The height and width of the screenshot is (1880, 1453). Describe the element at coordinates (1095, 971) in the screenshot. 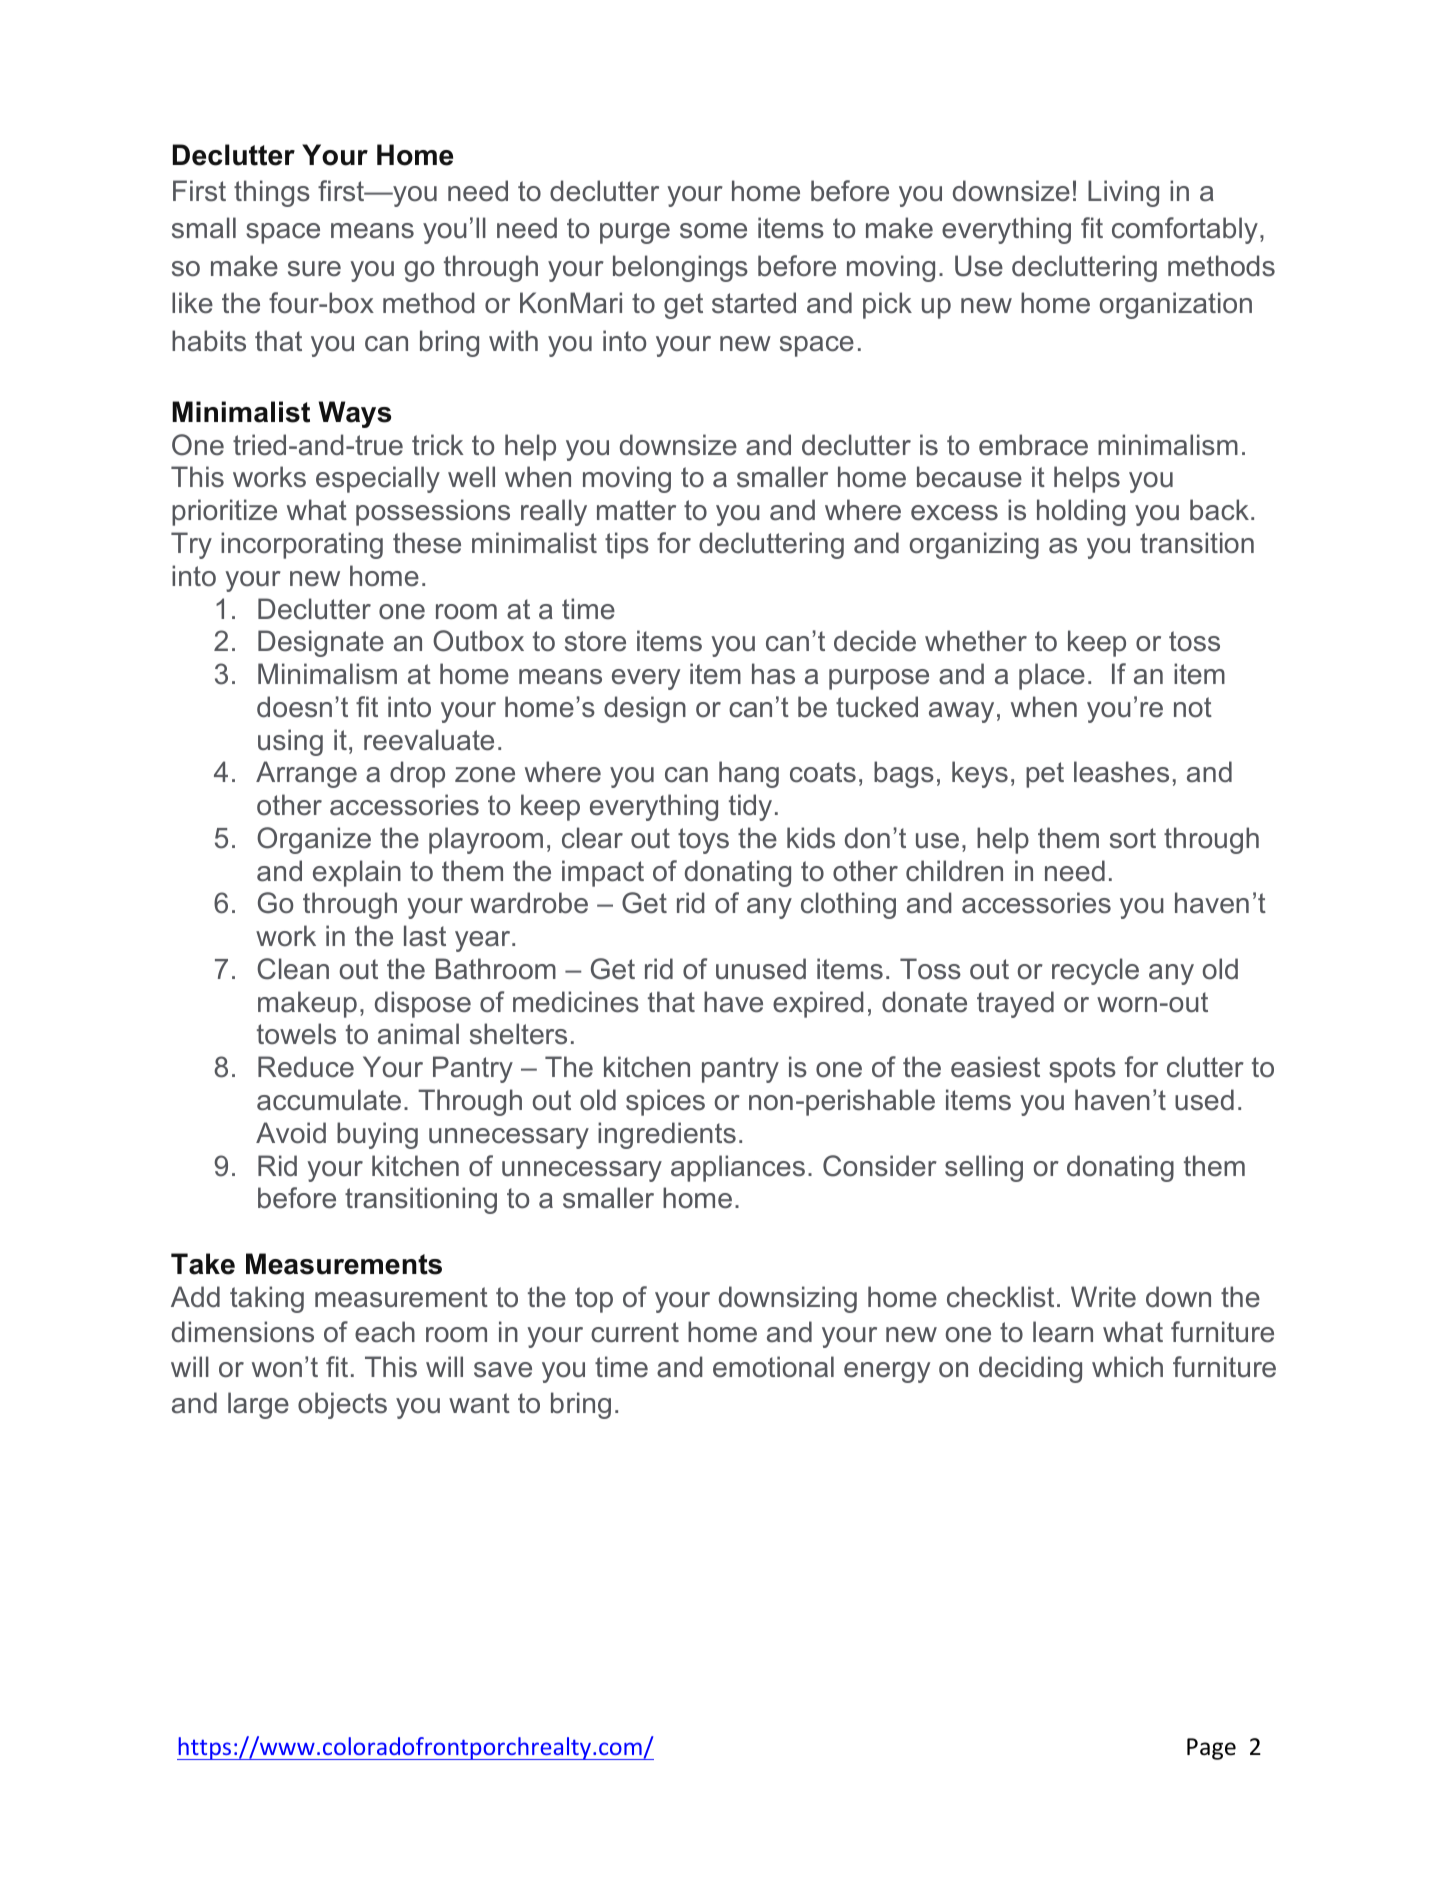

I see `recycle` at that location.
